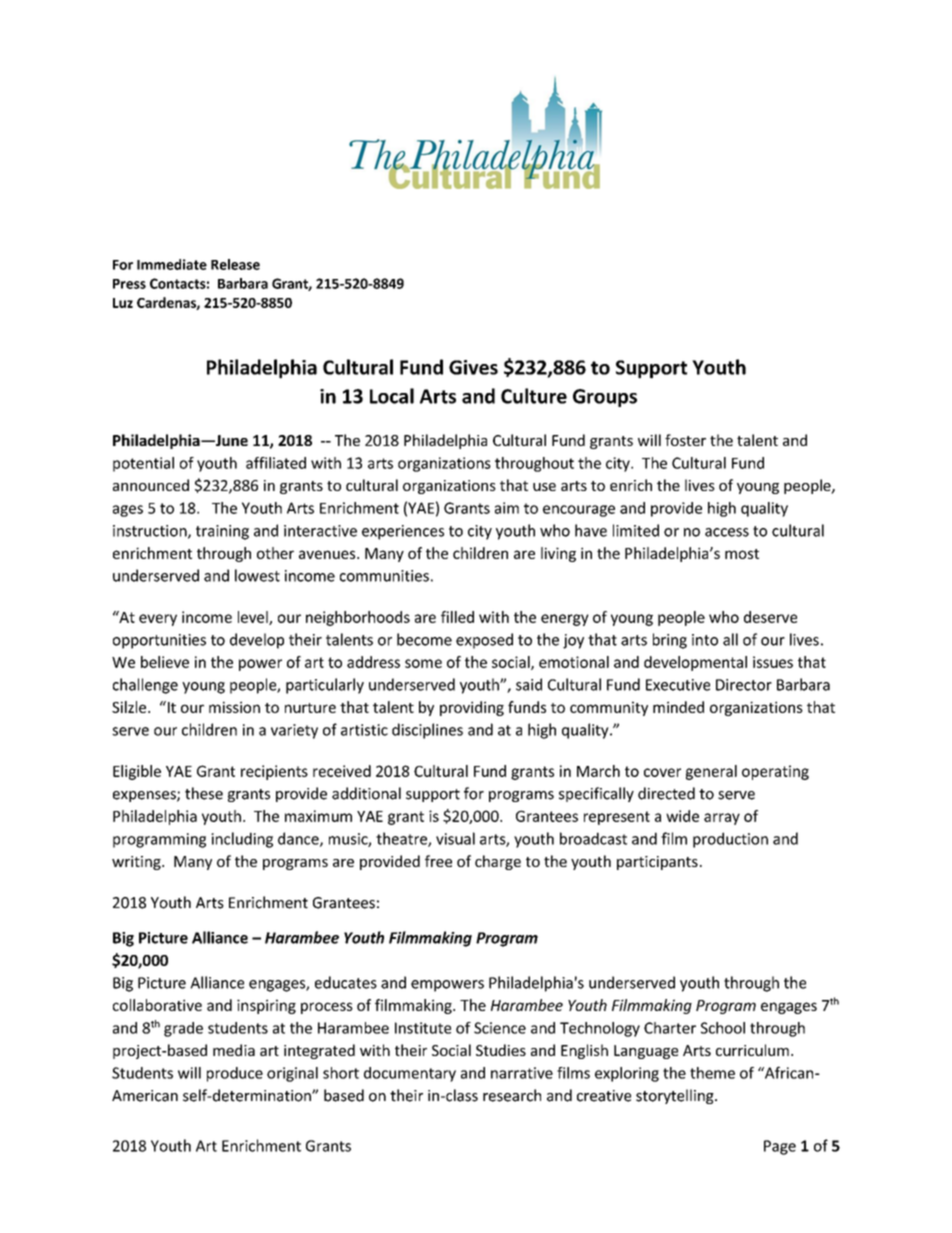  Describe the element at coordinates (512, 1095) in the image. I see `research` at that location.
